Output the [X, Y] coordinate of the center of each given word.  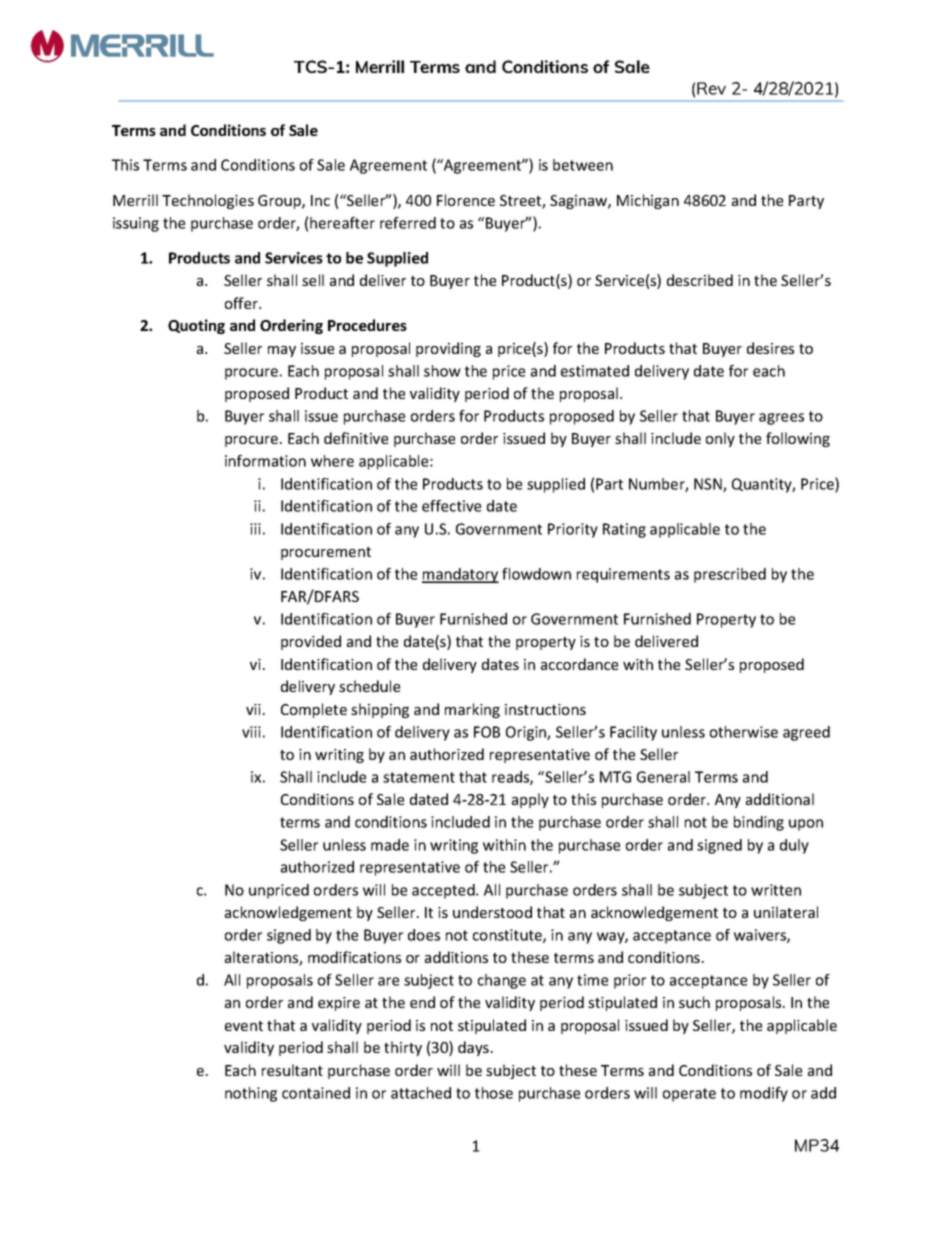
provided [311, 642]
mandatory [460, 575]
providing [448, 349]
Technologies [208, 201]
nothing [251, 1094]
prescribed [730, 575]
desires [770, 348]
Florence [466, 200]
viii [251, 732]
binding [759, 823]
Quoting [196, 326]
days [473, 1048]
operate [689, 1095]
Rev [711, 88]
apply [530, 800]
